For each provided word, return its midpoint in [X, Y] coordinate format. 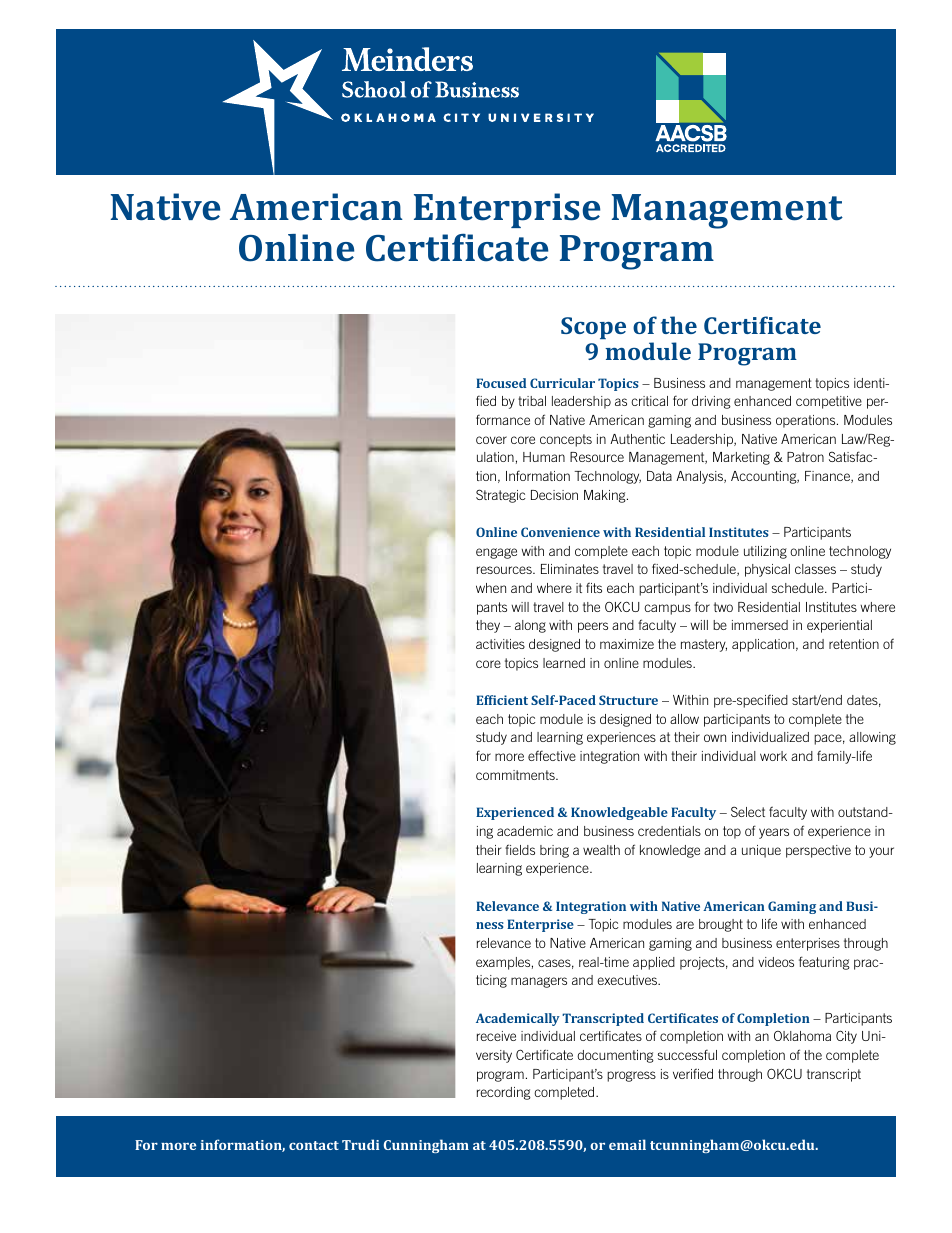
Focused [501, 383]
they [488, 626]
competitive [829, 402]
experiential [839, 626]
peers [593, 627]
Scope [593, 328]
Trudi [360, 1144]
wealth [601, 850]
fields [520, 849]
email [627, 1144]
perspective [818, 851]
